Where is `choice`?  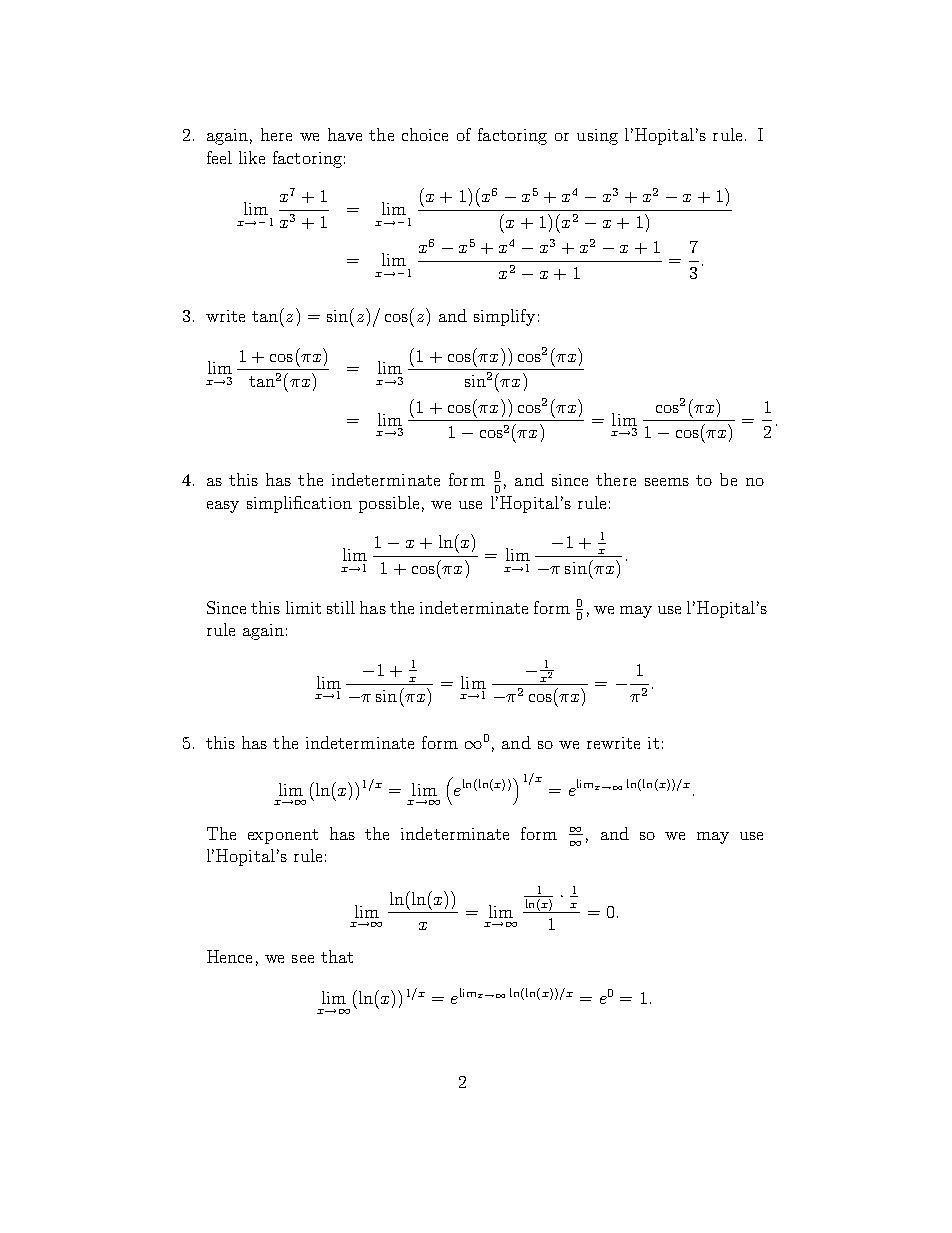
choice is located at coordinates (425, 134).
